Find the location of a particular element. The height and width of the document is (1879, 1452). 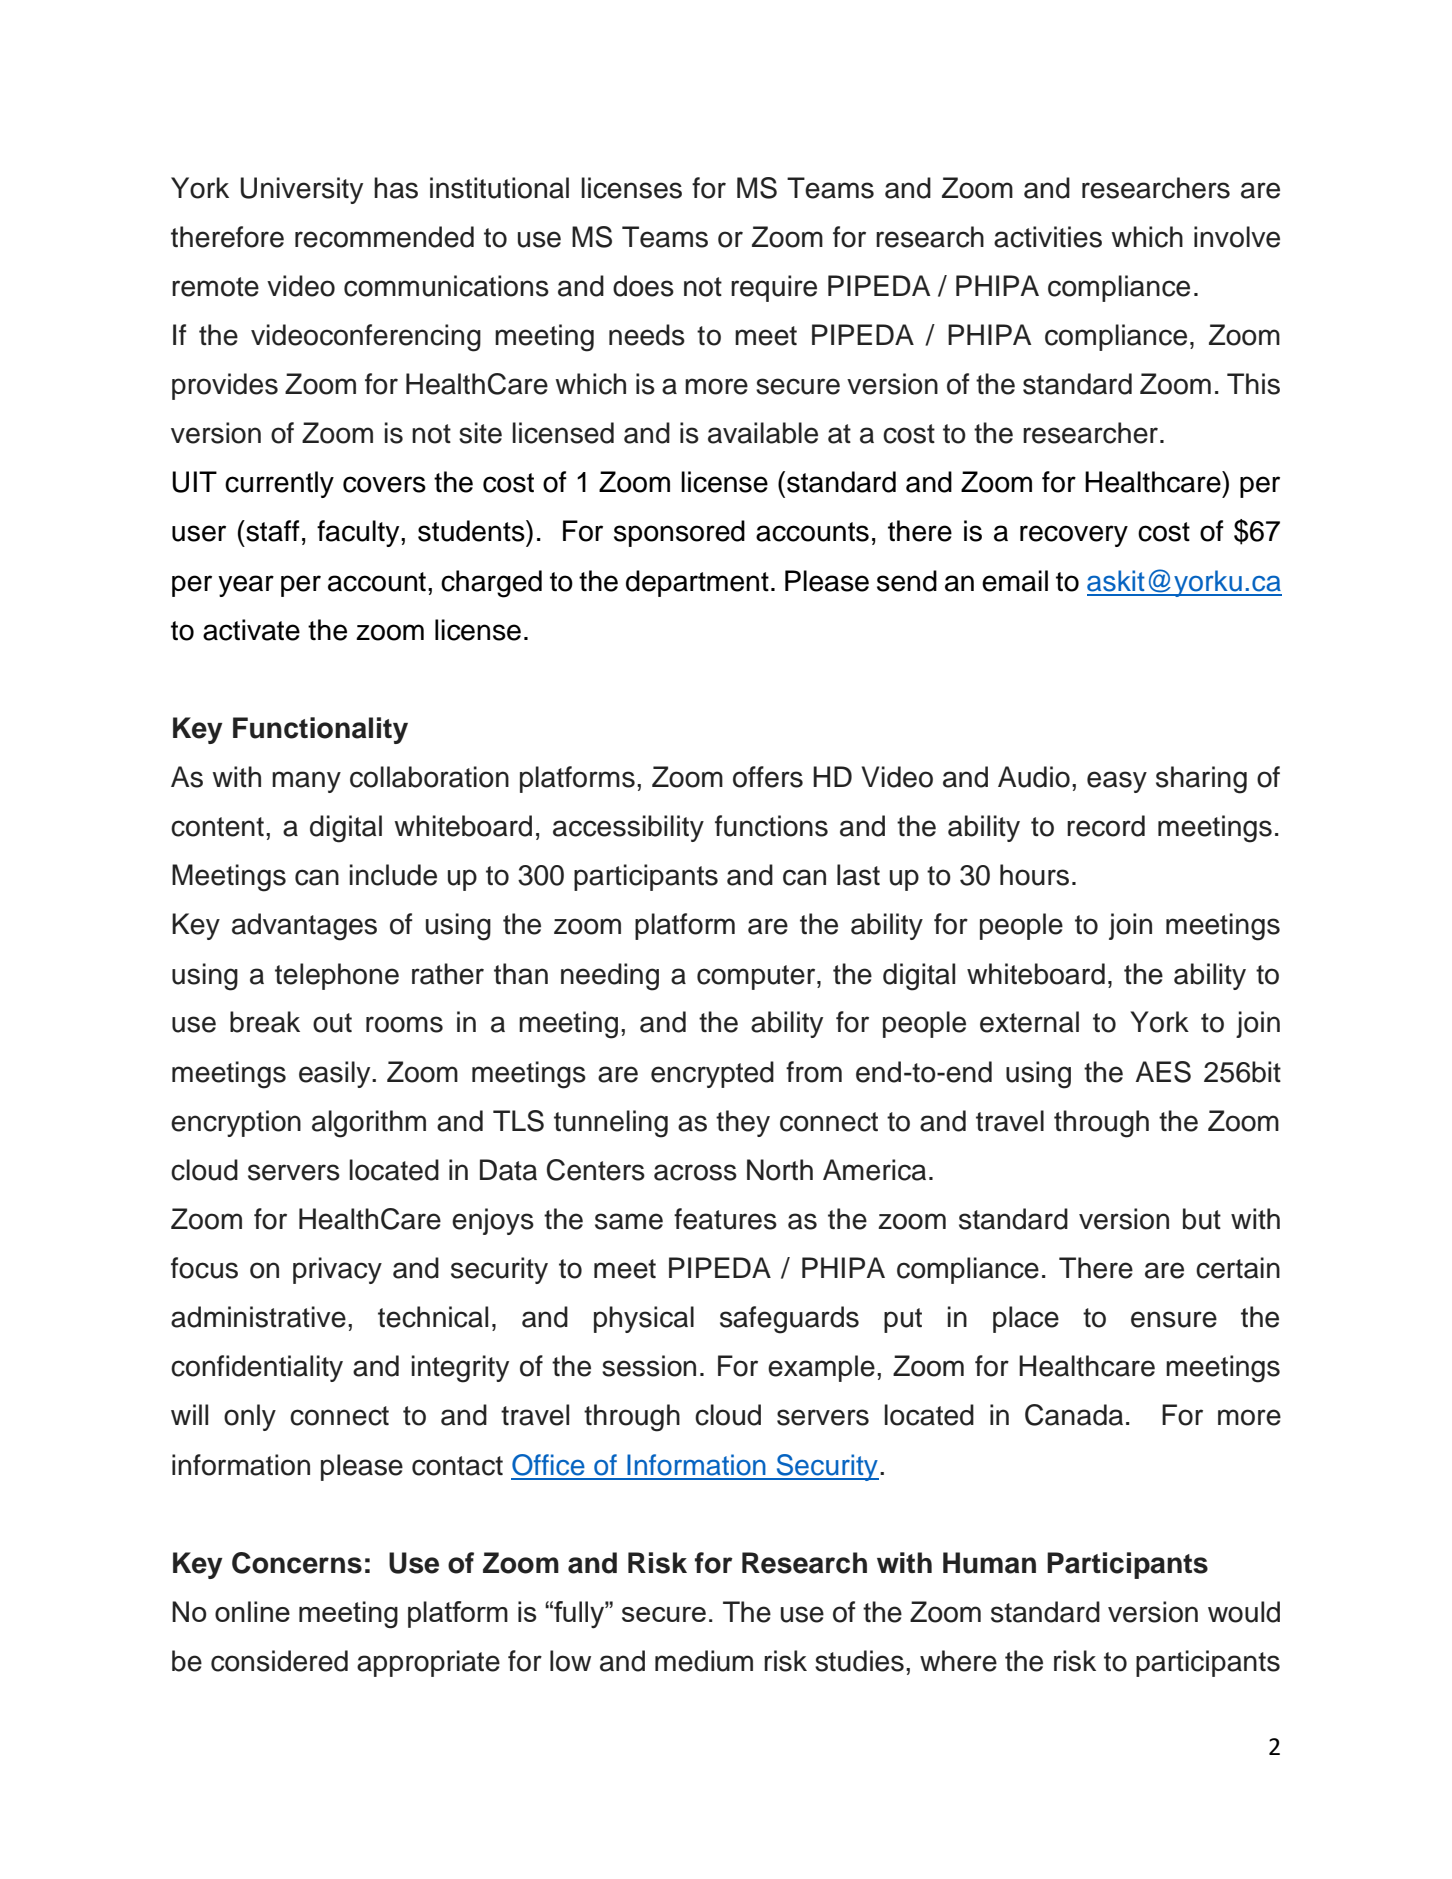

online is located at coordinates (252, 1611).
